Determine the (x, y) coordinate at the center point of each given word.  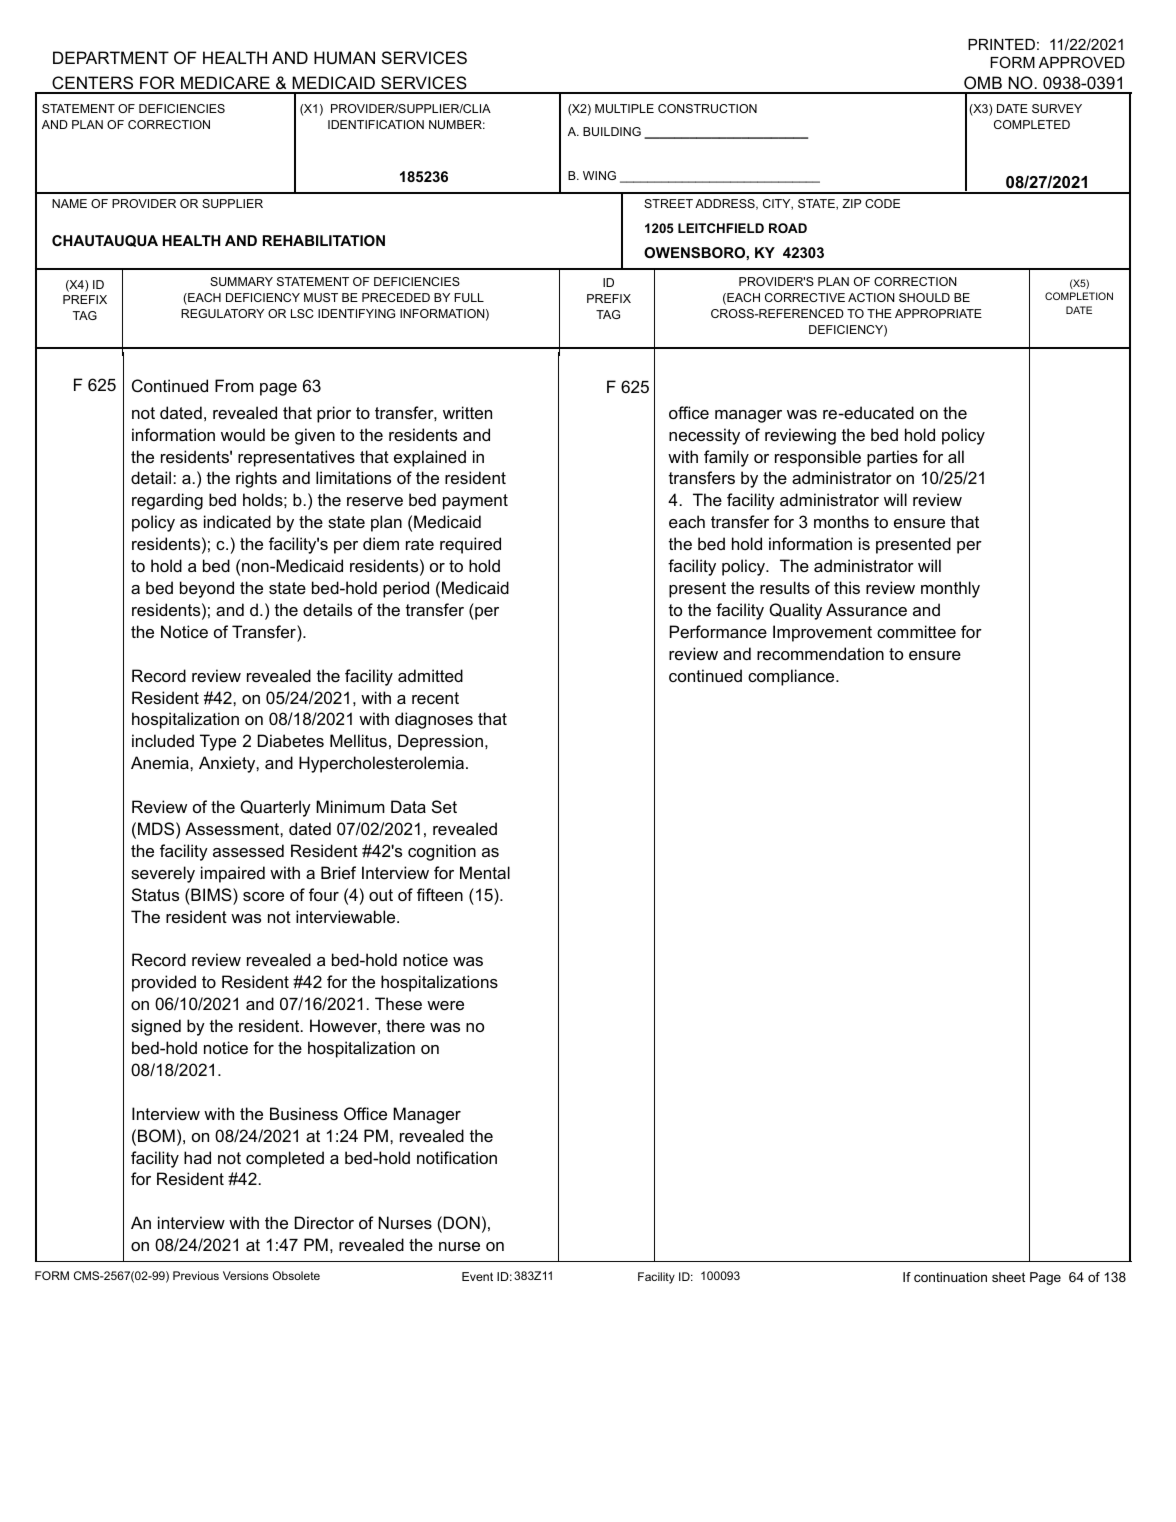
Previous (196, 1275)
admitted (430, 675)
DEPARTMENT (111, 57)
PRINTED (1001, 44)
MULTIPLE (624, 108)
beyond (207, 589)
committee (916, 631)
